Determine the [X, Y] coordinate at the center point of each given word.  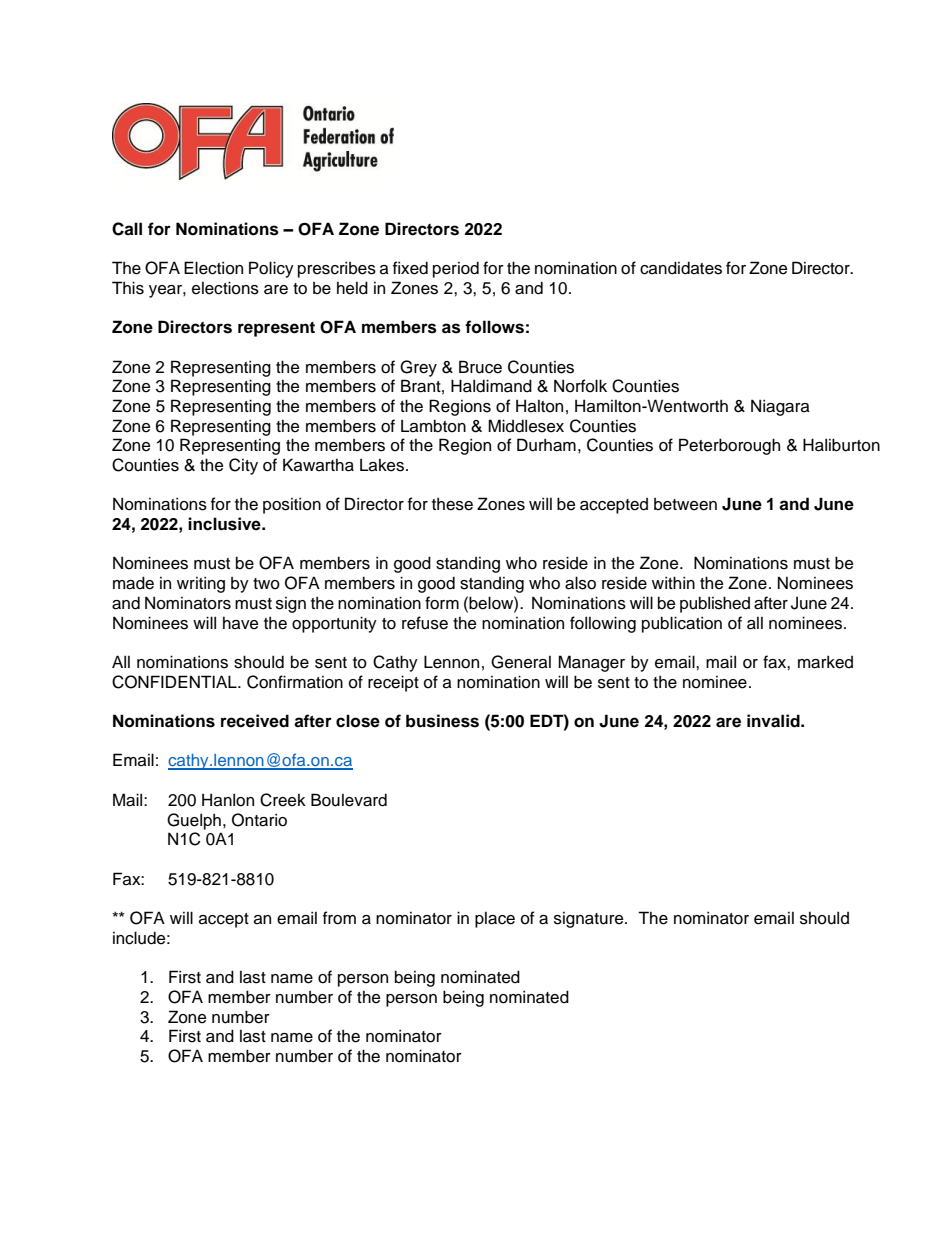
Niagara [780, 407]
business [442, 721]
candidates [681, 268]
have [240, 623]
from [339, 918]
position [292, 505]
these [452, 504]
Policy [271, 269]
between [685, 504]
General [521, 662]
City [243, 466]
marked [825, 662]
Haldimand [491, 386]
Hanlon [228, 800]
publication [682, 624]
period [456, 269]
